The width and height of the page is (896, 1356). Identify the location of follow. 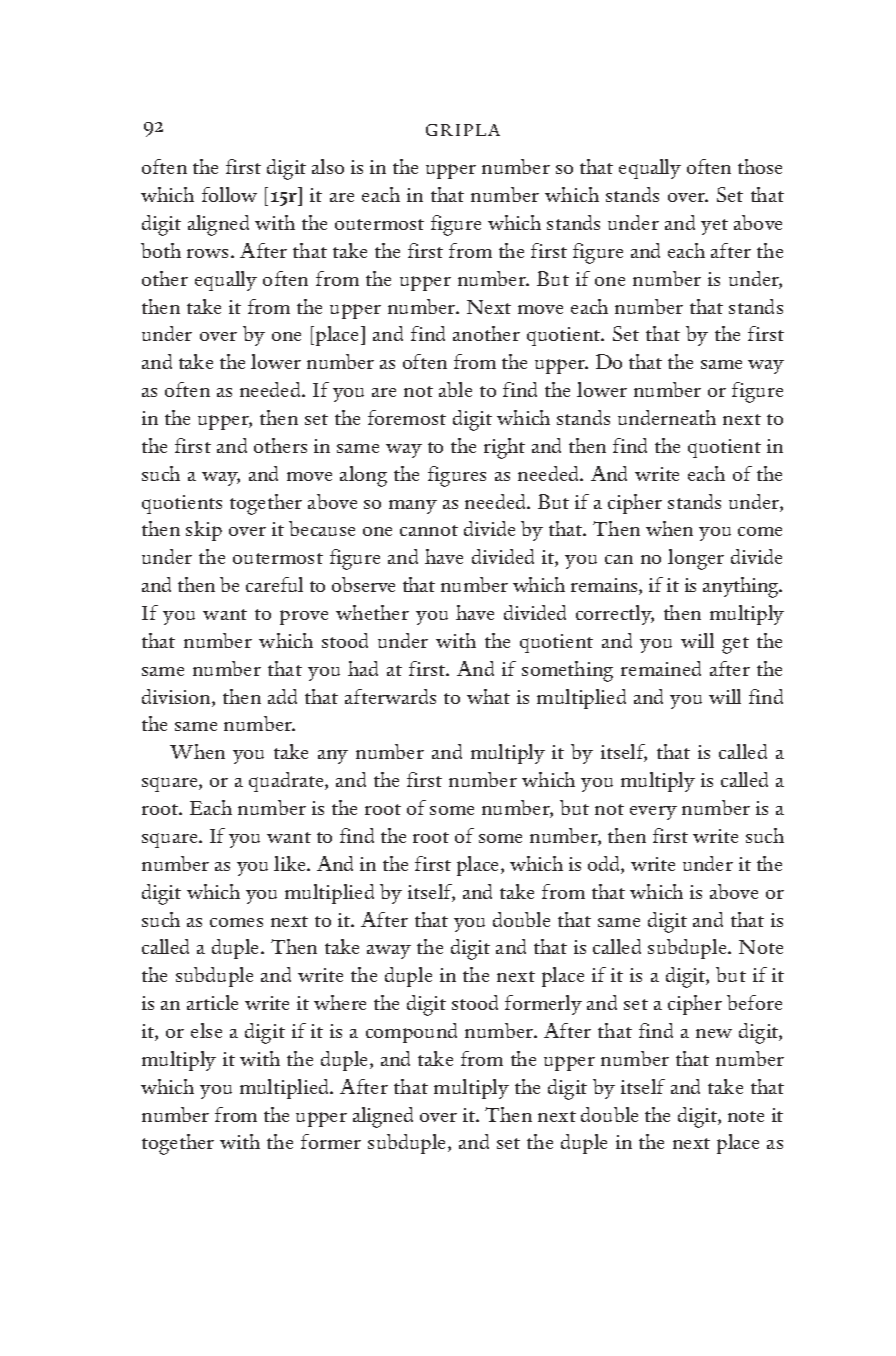
(229, 194).
